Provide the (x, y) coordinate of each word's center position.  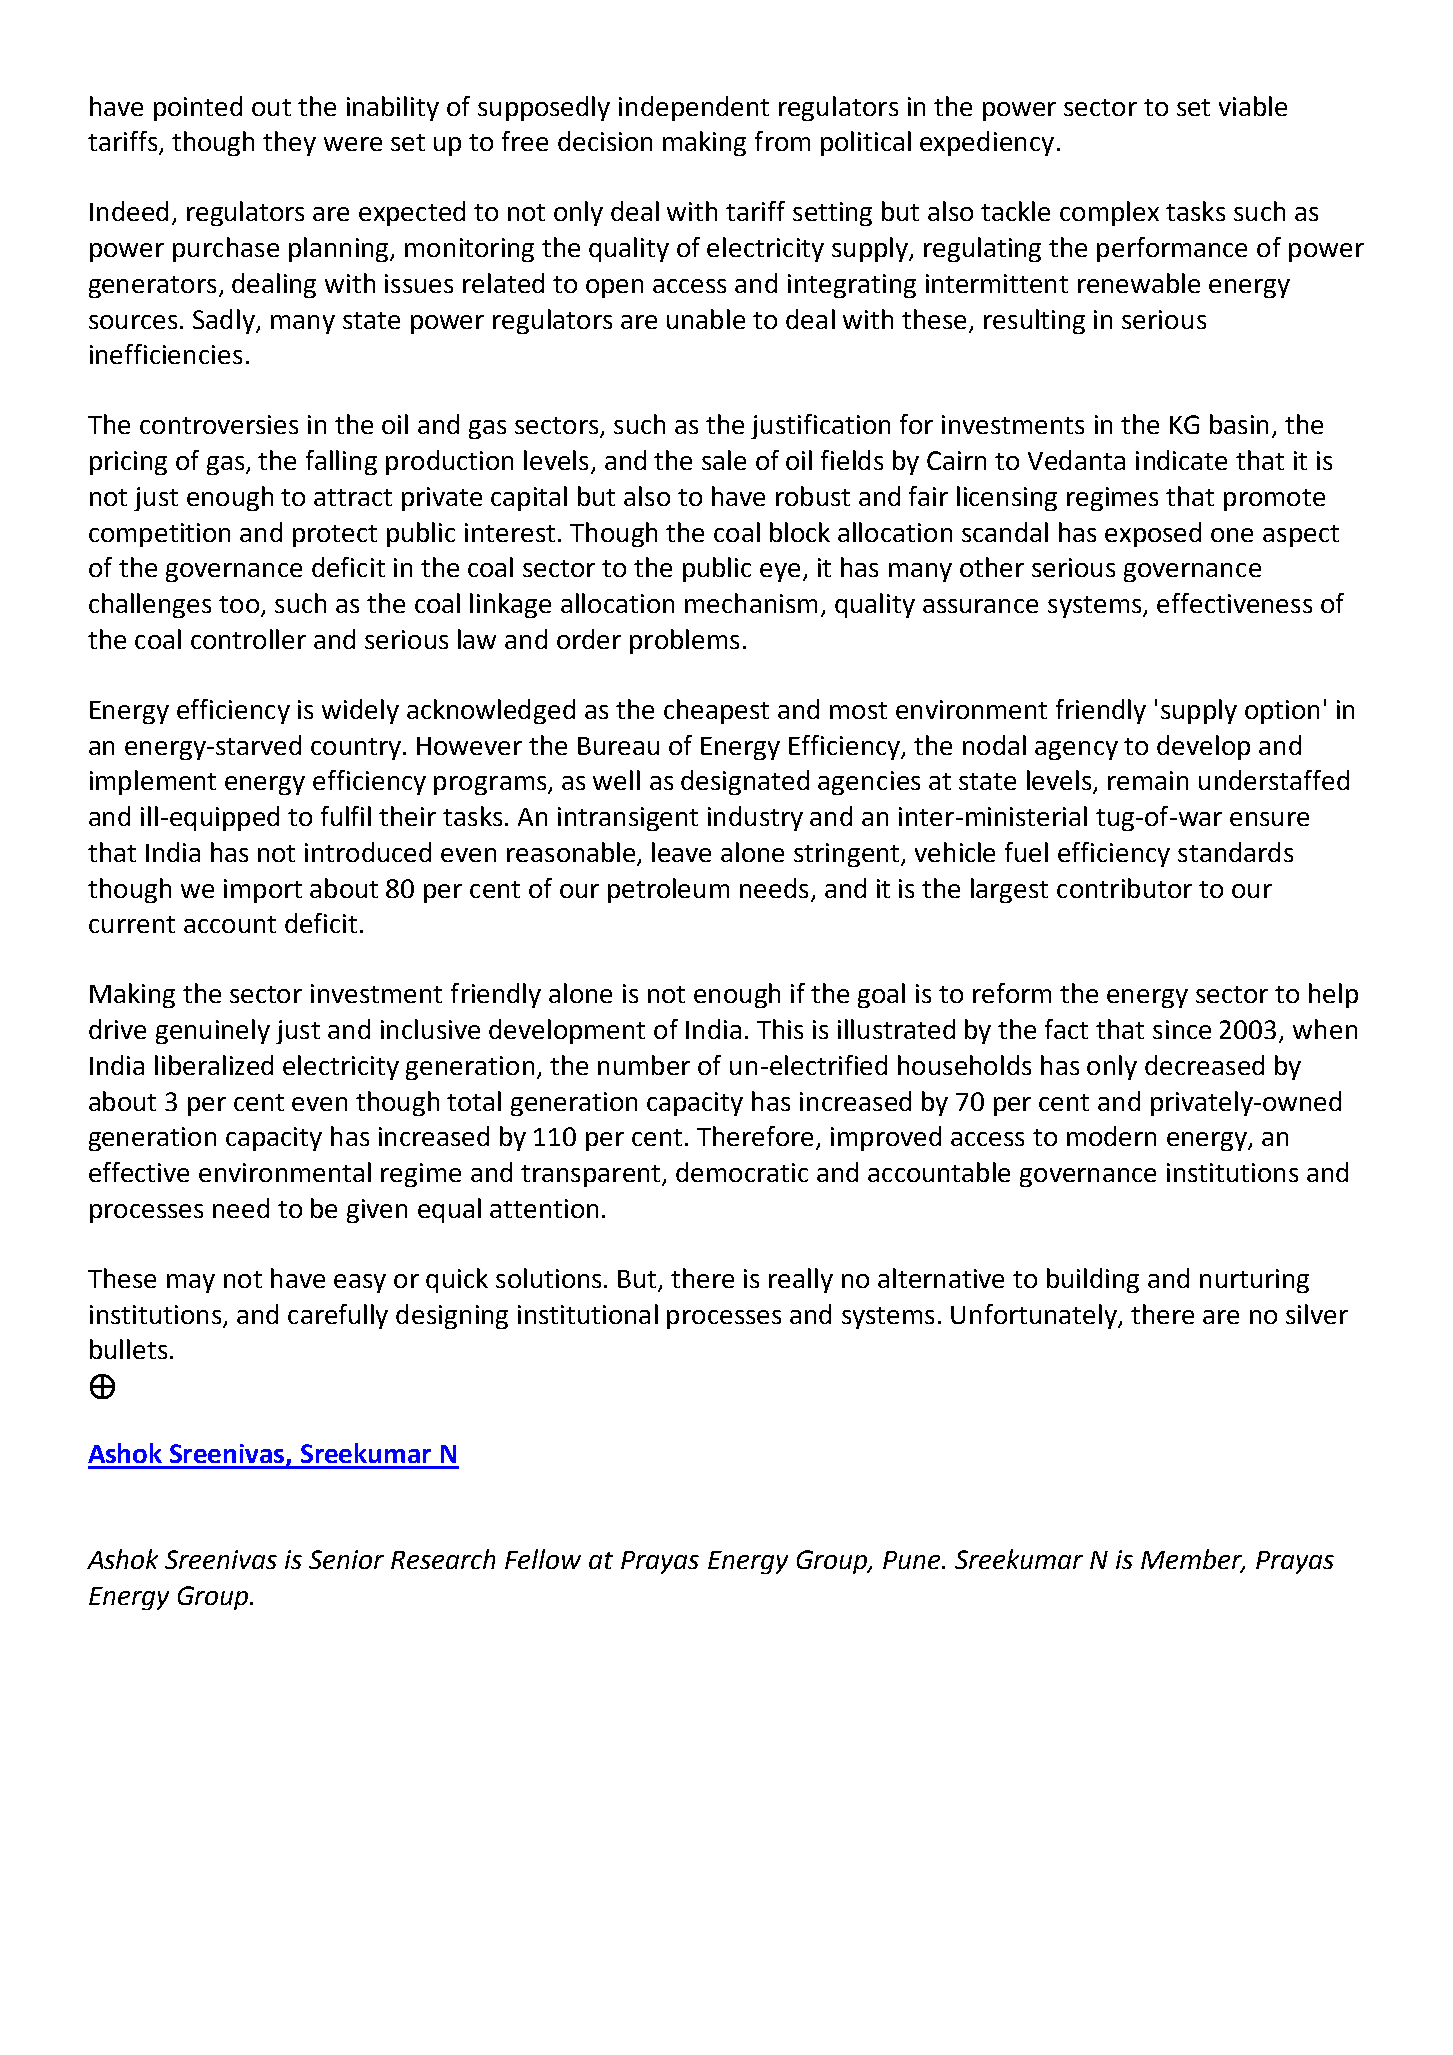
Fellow (543, 1559)
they (289, 143)
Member (1193, 1560)
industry (755, 818)
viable (1253, 106)
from (782, 141)
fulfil (346, 816)
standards (1235, 852)
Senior (346, 1559)
